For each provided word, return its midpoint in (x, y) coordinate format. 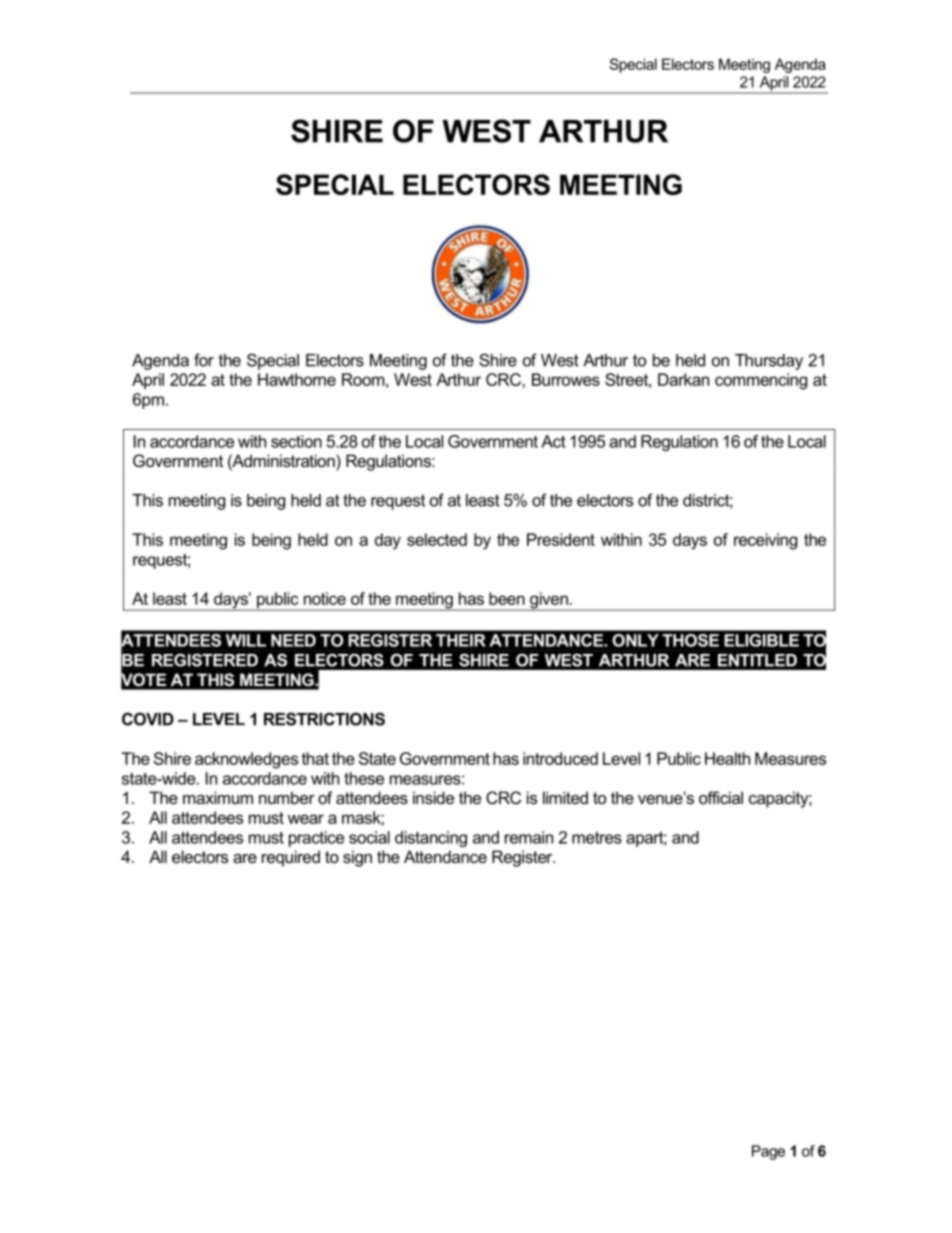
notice (325, 598)
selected (437, 539)
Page (768, 1152)
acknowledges (246, 760)
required (291, 858)
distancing (431, 839)
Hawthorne (297, 379)
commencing (761, 381)
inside (433, 797)
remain (529, 837)
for (204, 360)
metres (597, 837)
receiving (765, 541)
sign (357, 858)
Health (727, 758)
